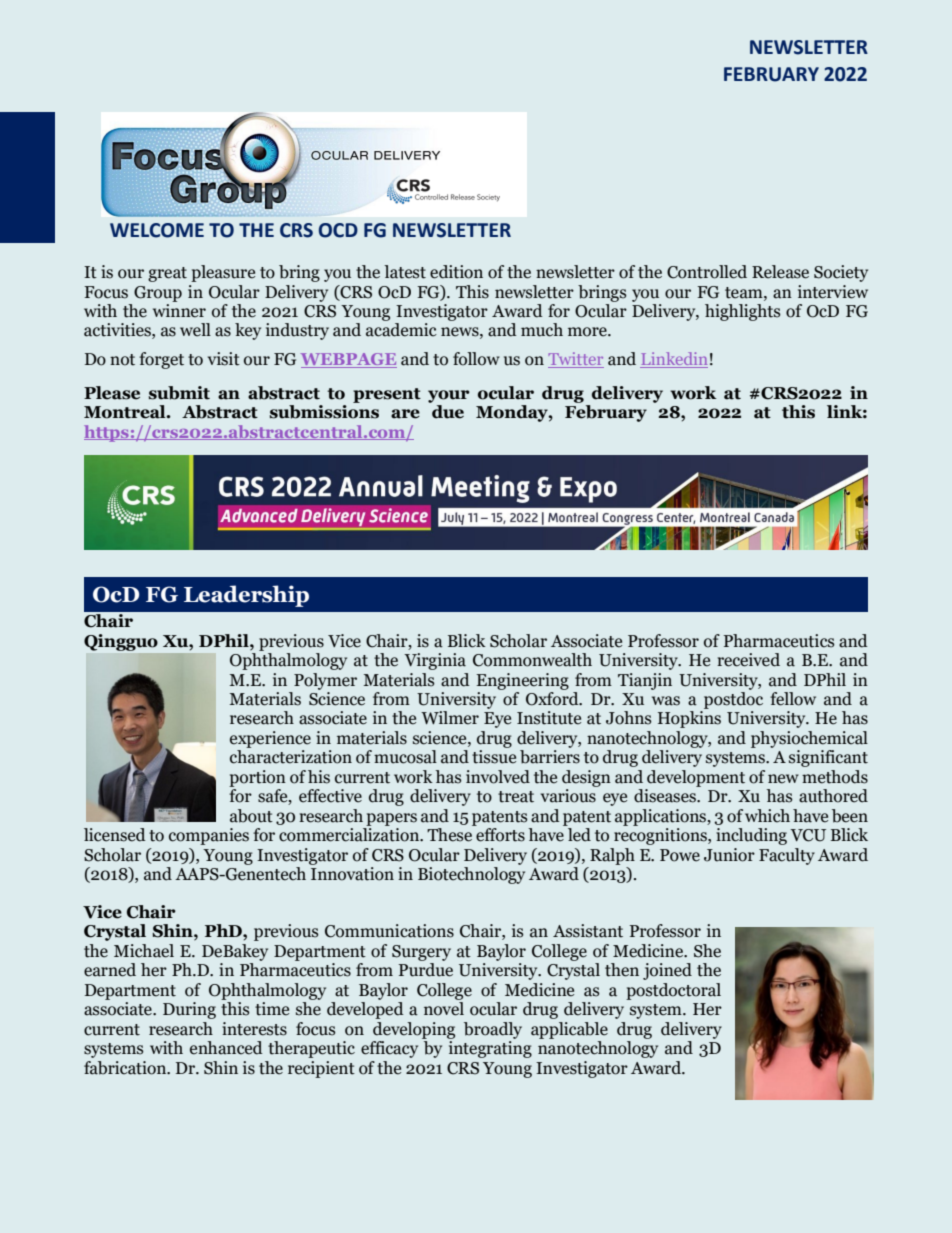 The width and height of the screenshot is (952, 1233). I want to click on experience, so click(270, 739).
